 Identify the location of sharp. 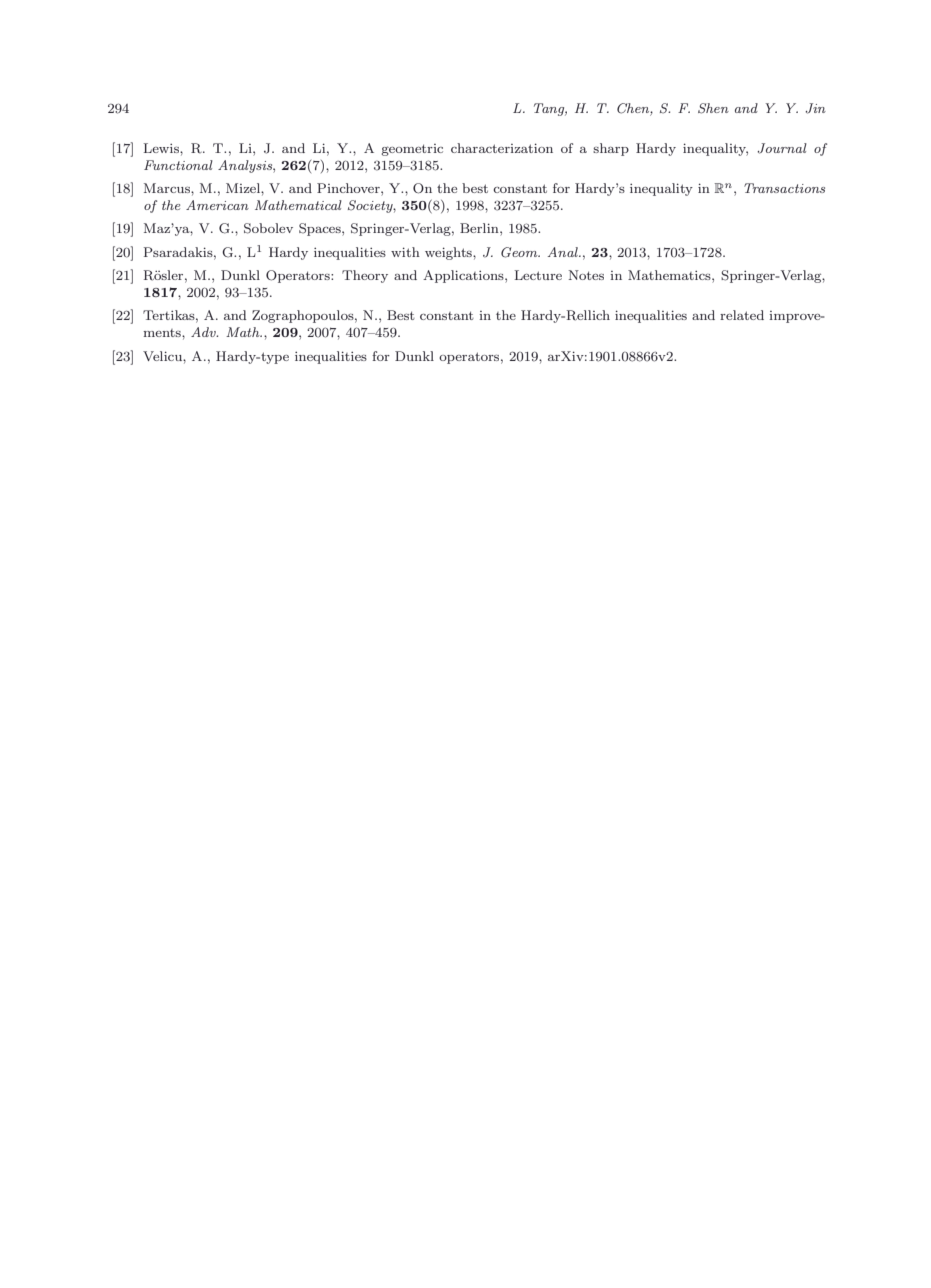
(611, 149).
